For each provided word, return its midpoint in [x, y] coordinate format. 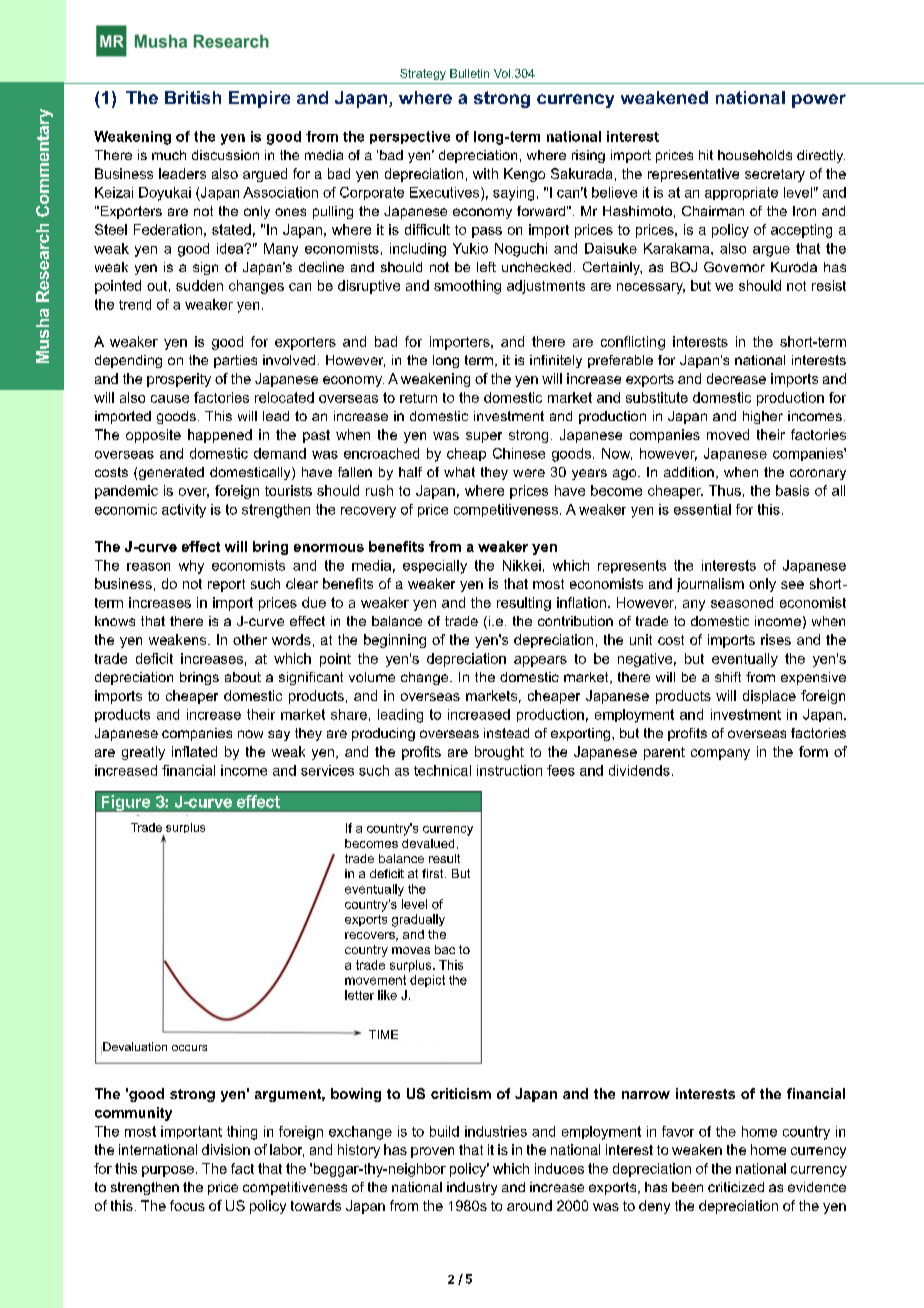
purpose [168, 1171]
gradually [418, 920]
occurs [189, 1048]
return [418, 398]
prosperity [179, 380]
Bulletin [469, 73]
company [720, 754]
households [755, 155]
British [193, 97]
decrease [736, 378]
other [250, 639]
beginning [395, 641]
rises [776, 639]
